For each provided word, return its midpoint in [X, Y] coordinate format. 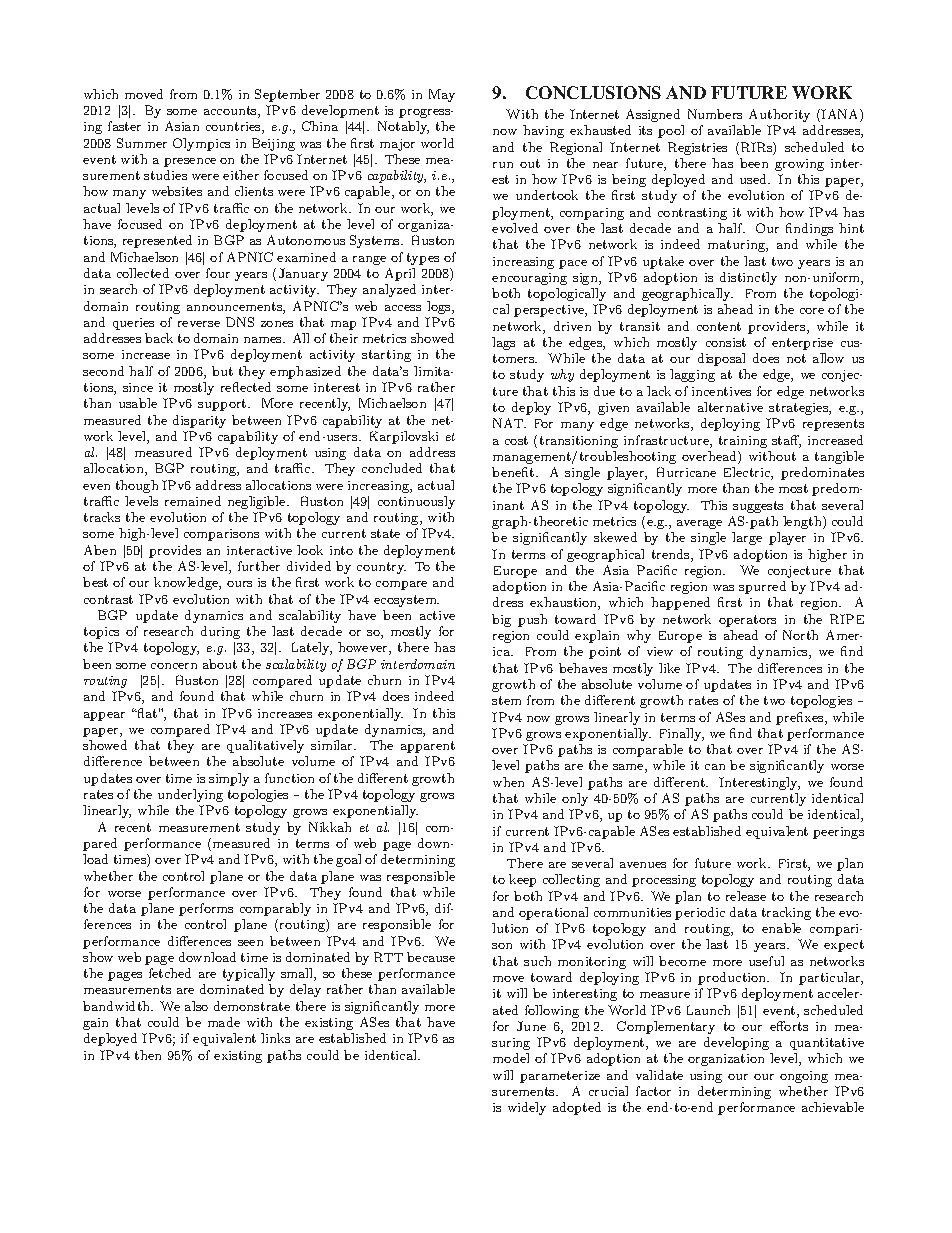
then [148, 1055]
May [442, 95]
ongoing [804, 1077]
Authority [779, 115]
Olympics [201, 144]
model [511, 1058]
